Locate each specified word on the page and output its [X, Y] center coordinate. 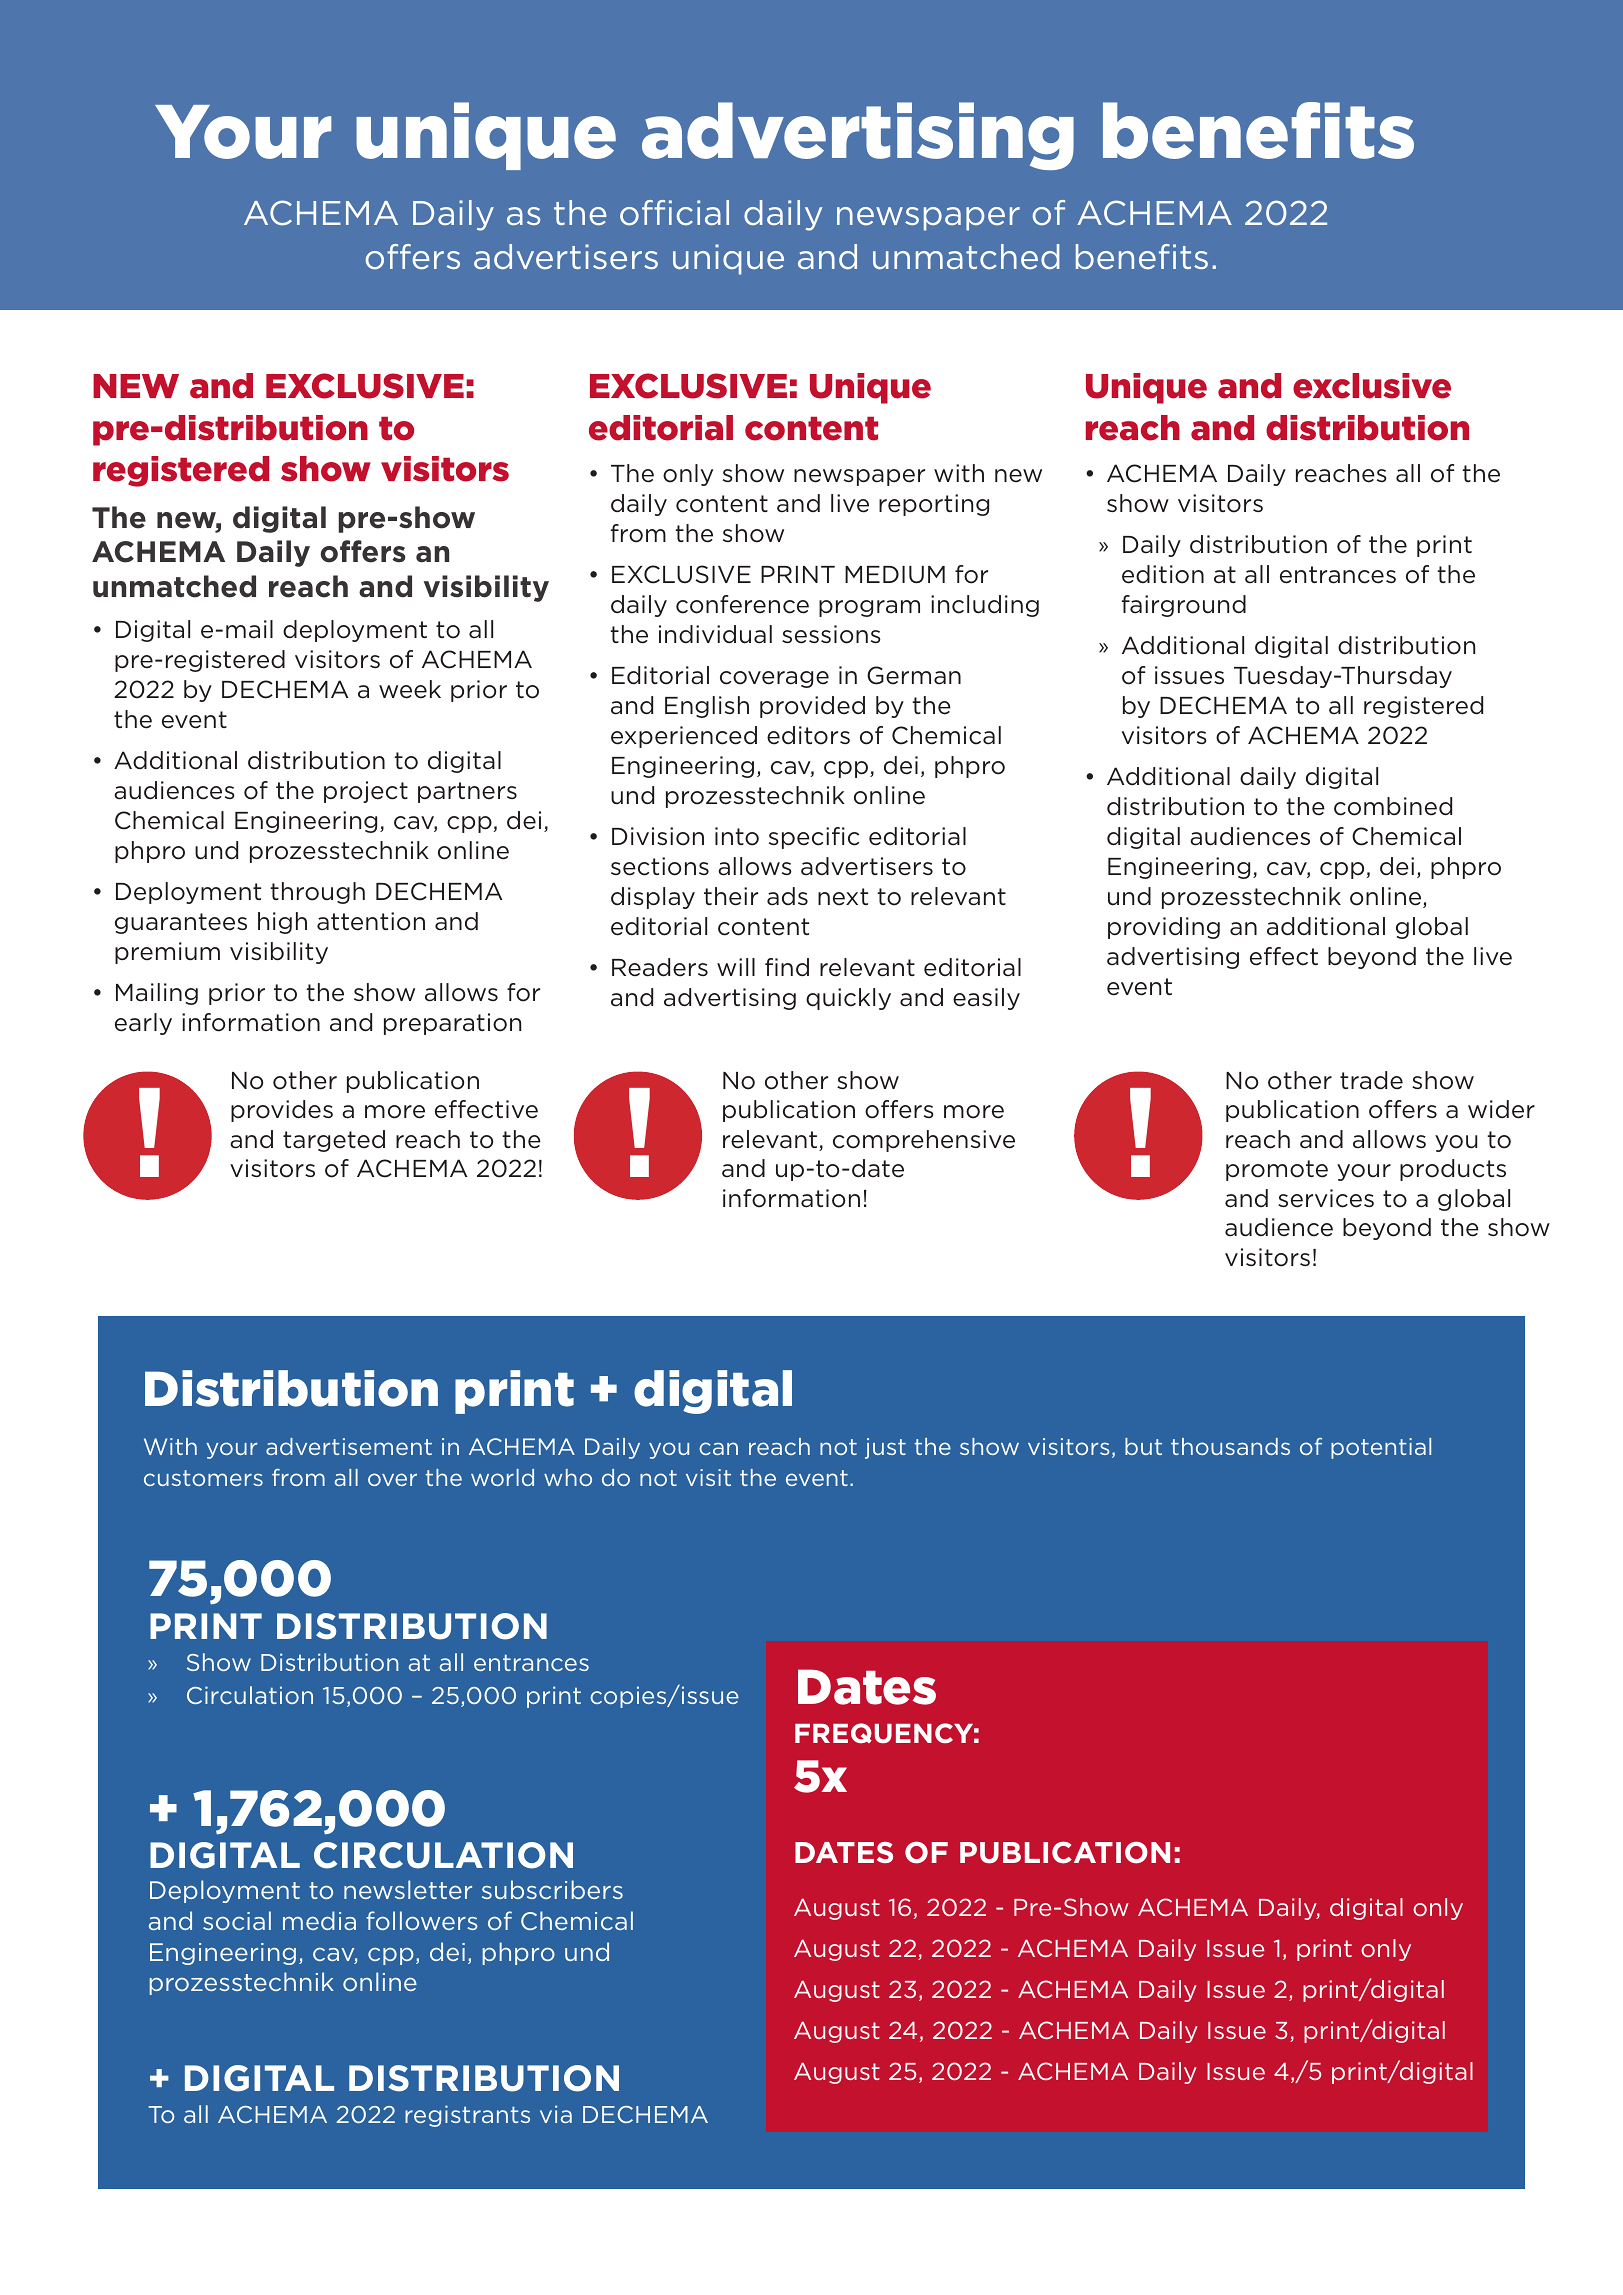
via [556, 2114]
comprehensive [924, 1141]
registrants [467, 2116]
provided [812, 707]
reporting [934, 505]
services [1326, 1198]
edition [1163, 574]
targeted [334, 1141]
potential [1381, 1448]
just [885, 1448]
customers [203, 1478]
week [410, 689]
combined [1393, 806]
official [674, 213]
